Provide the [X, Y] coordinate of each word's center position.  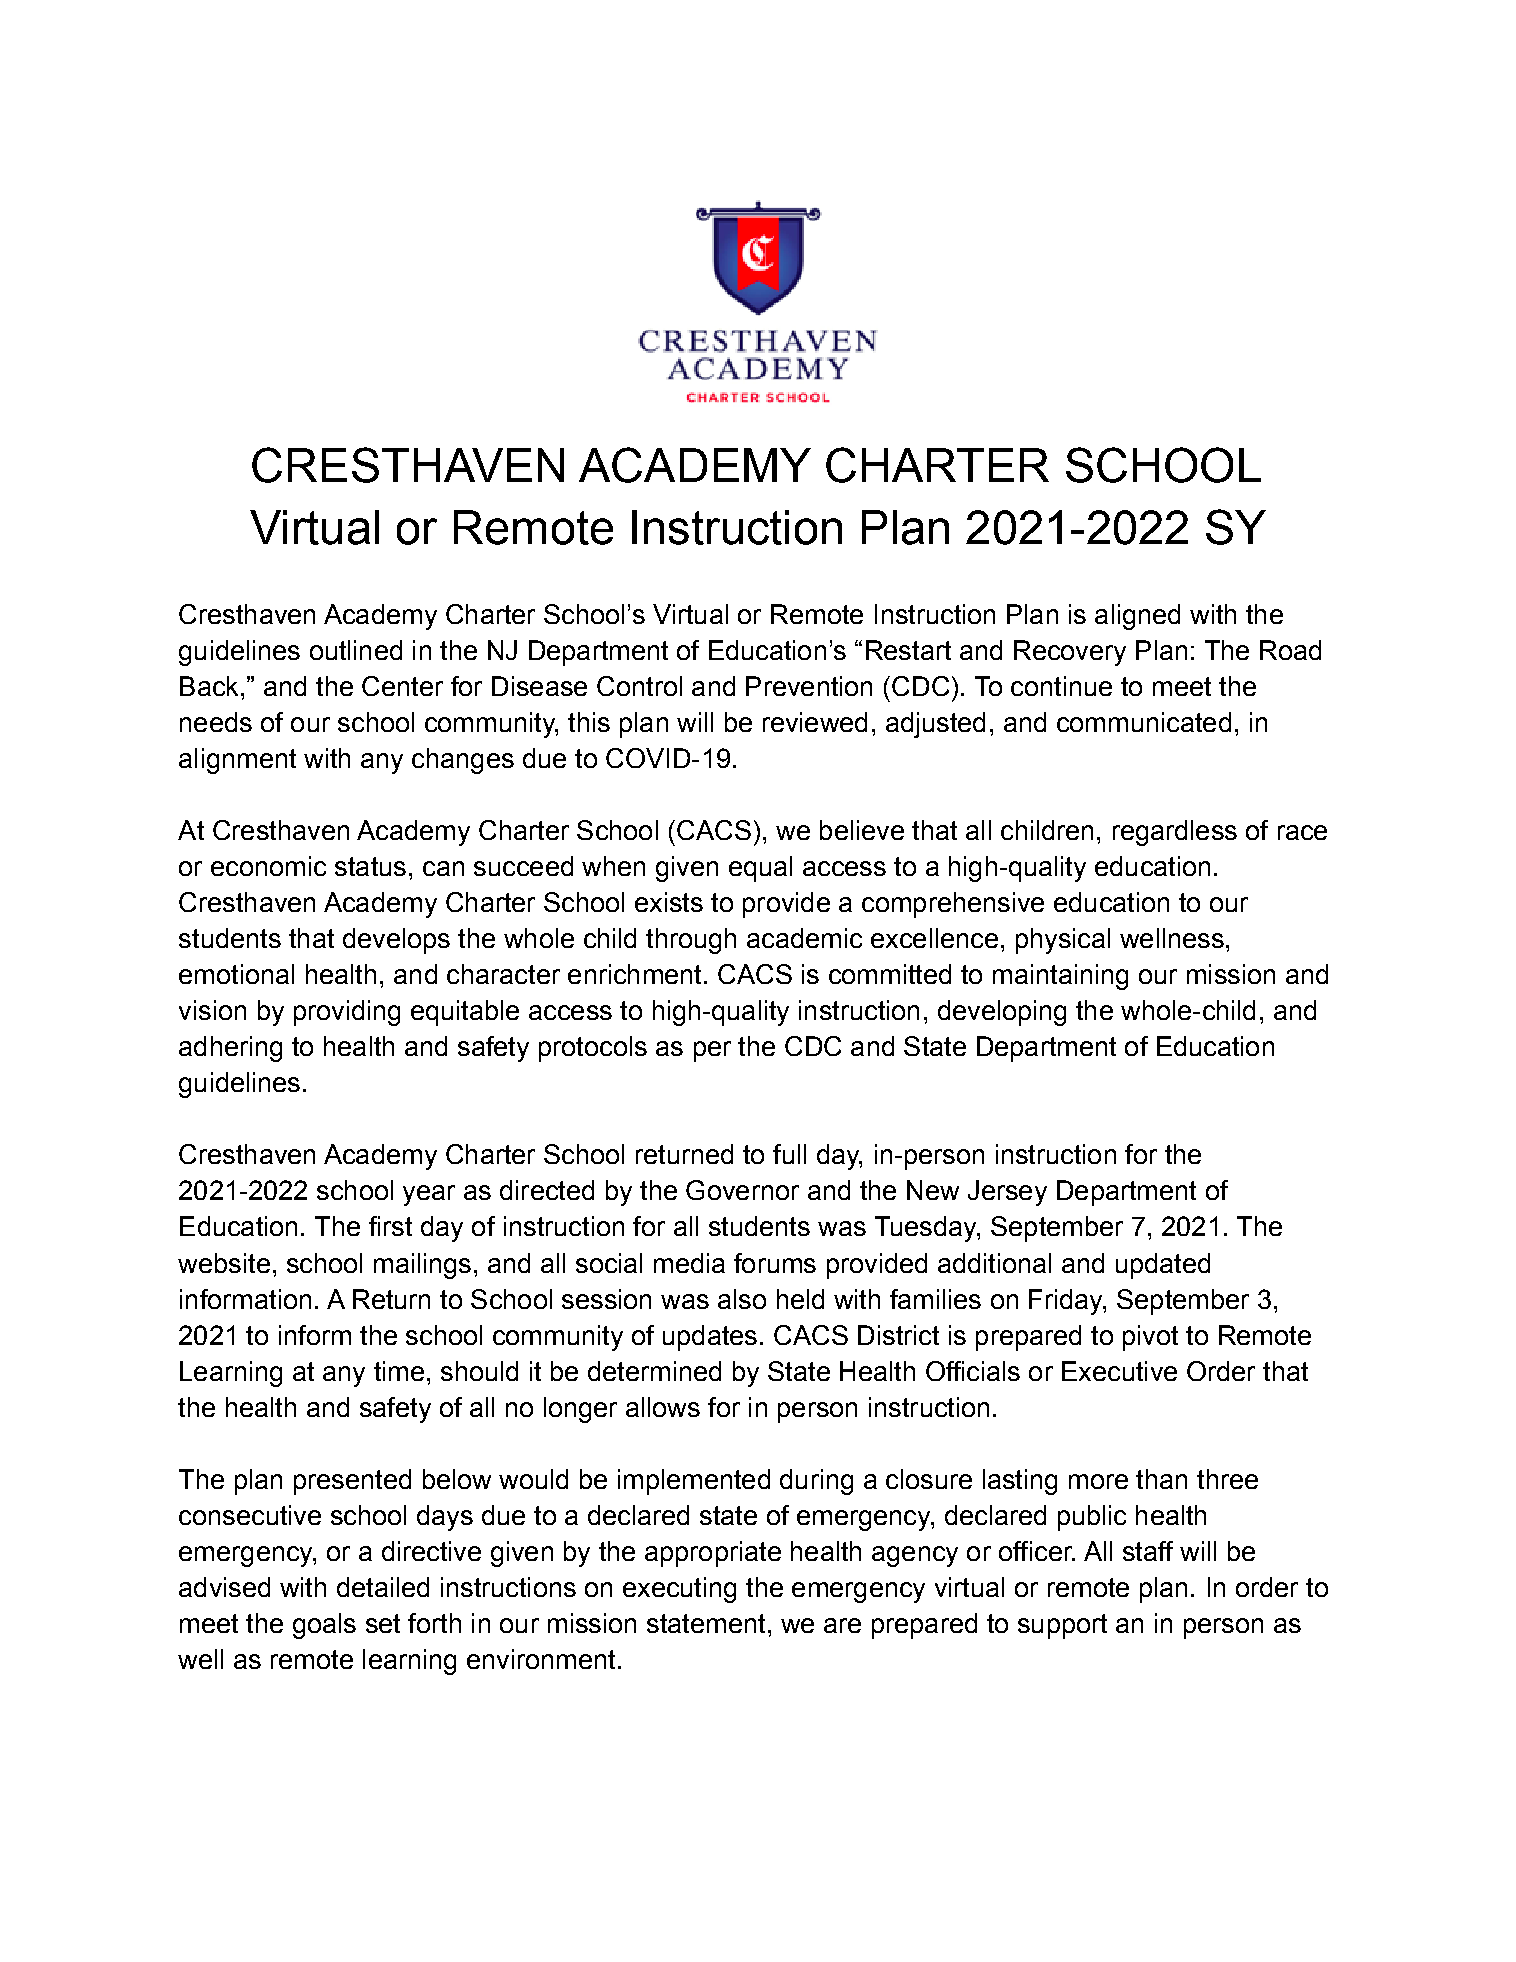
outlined [356, 650]
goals [324, 1626]
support [1062, 1626]
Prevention [809, 686]
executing [679, 1590]
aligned [1137, 617]
